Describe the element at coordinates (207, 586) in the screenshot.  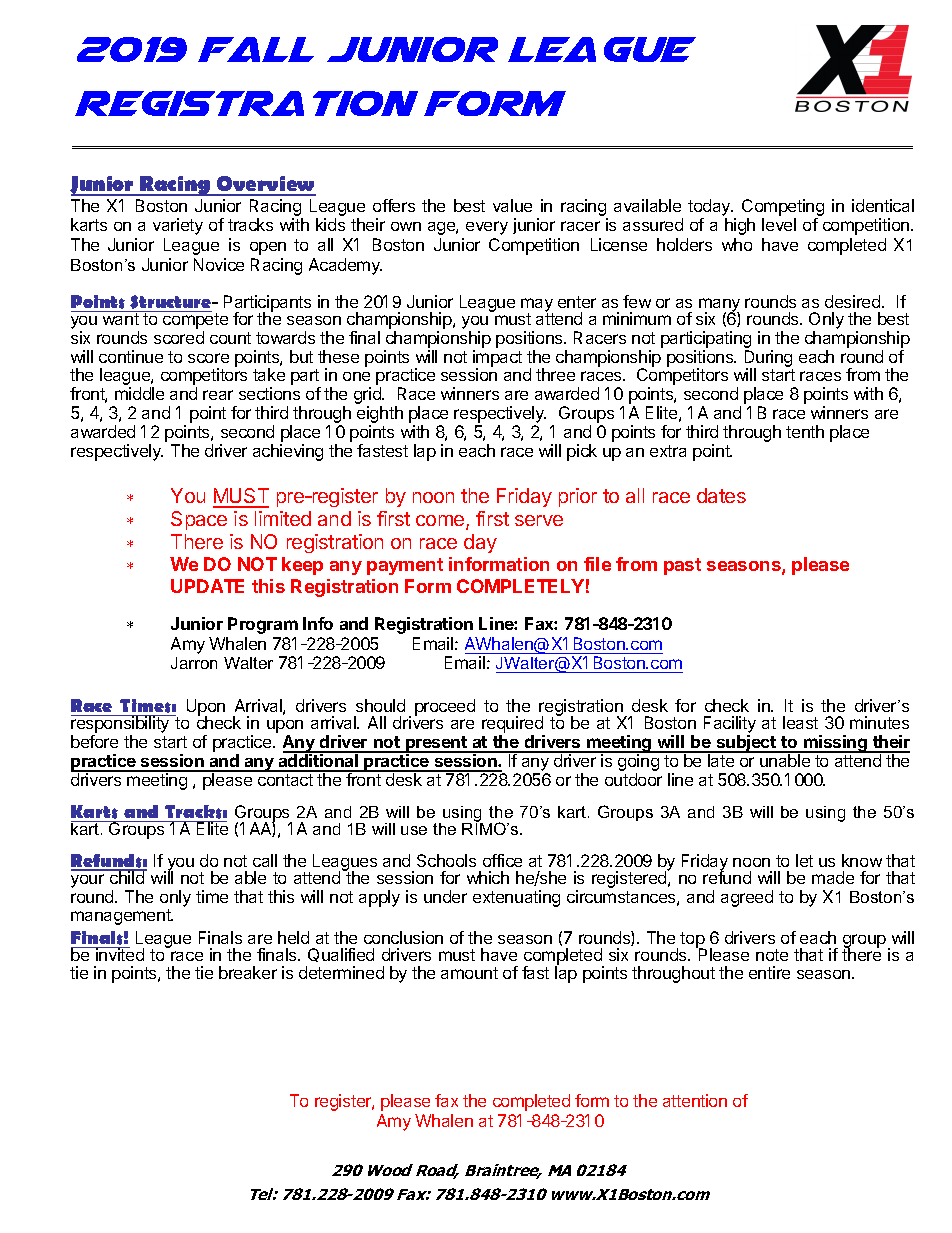
I see `UPDATE` at that location.
